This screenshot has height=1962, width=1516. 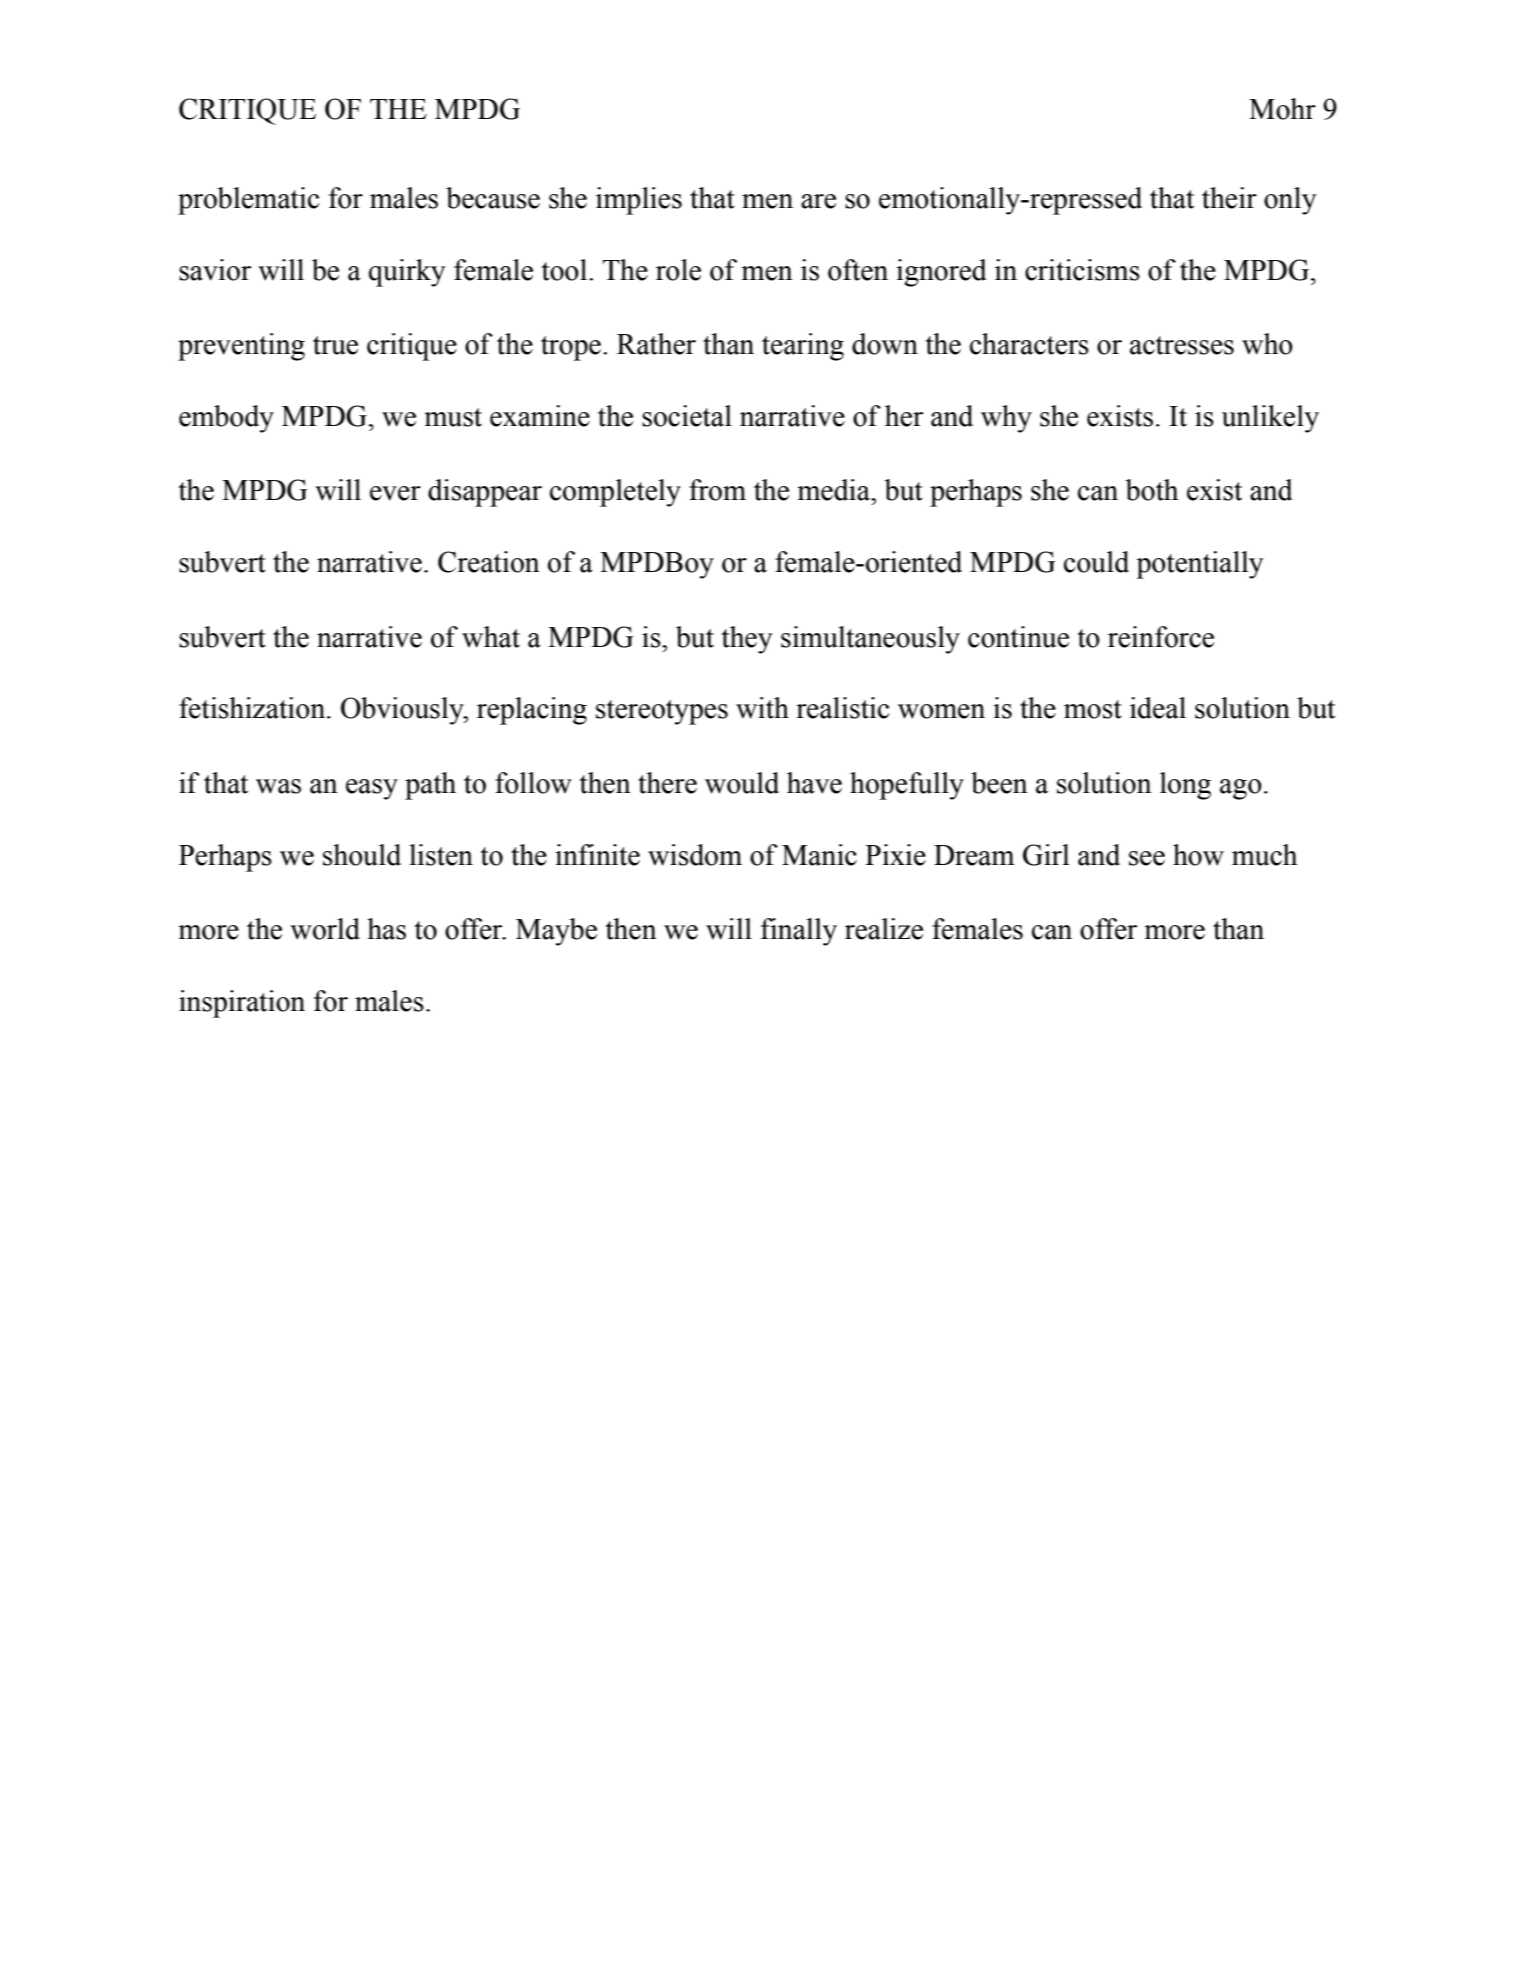 I want to click on unlikely, so click(x=1270, y=419).
